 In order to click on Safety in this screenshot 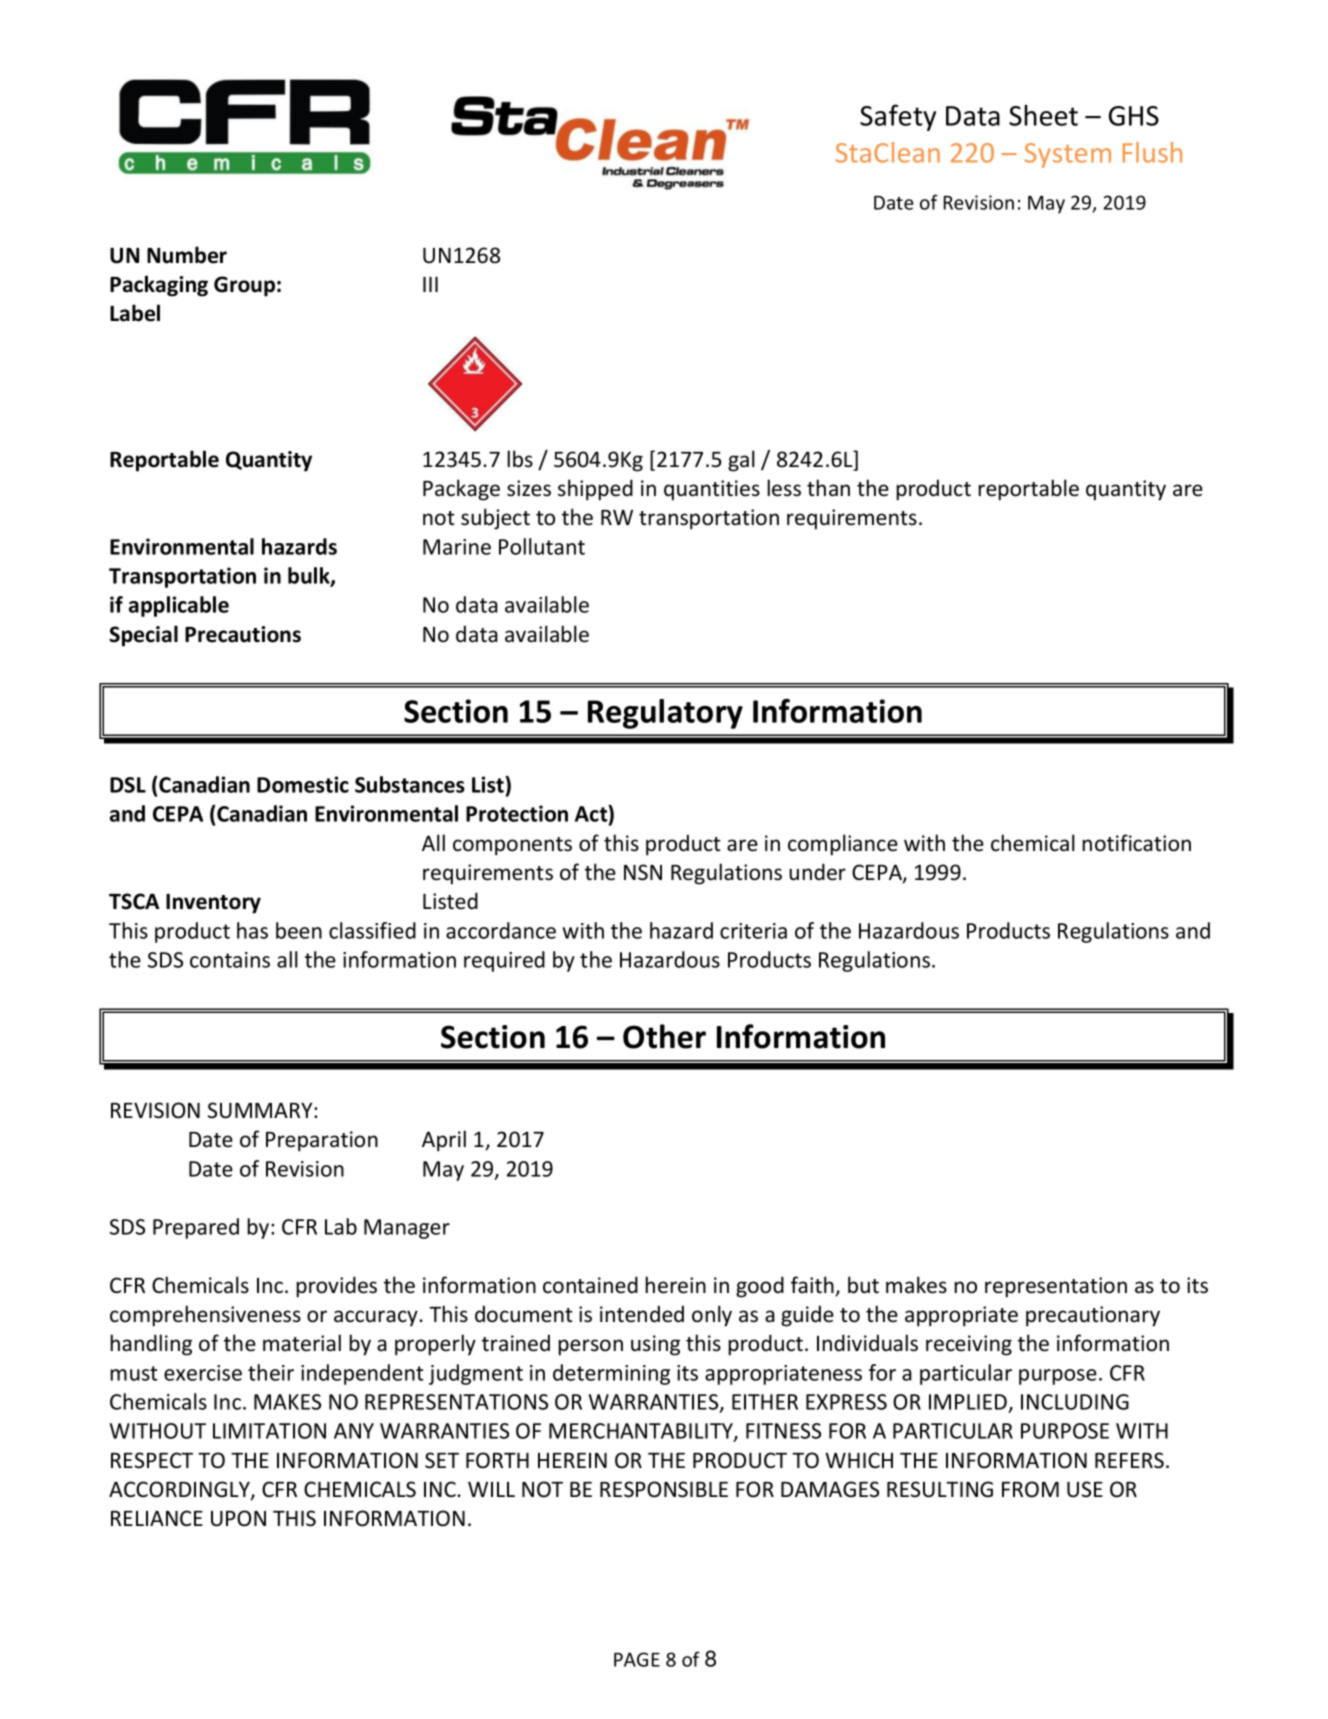, I will do `click(898, 117)`.
